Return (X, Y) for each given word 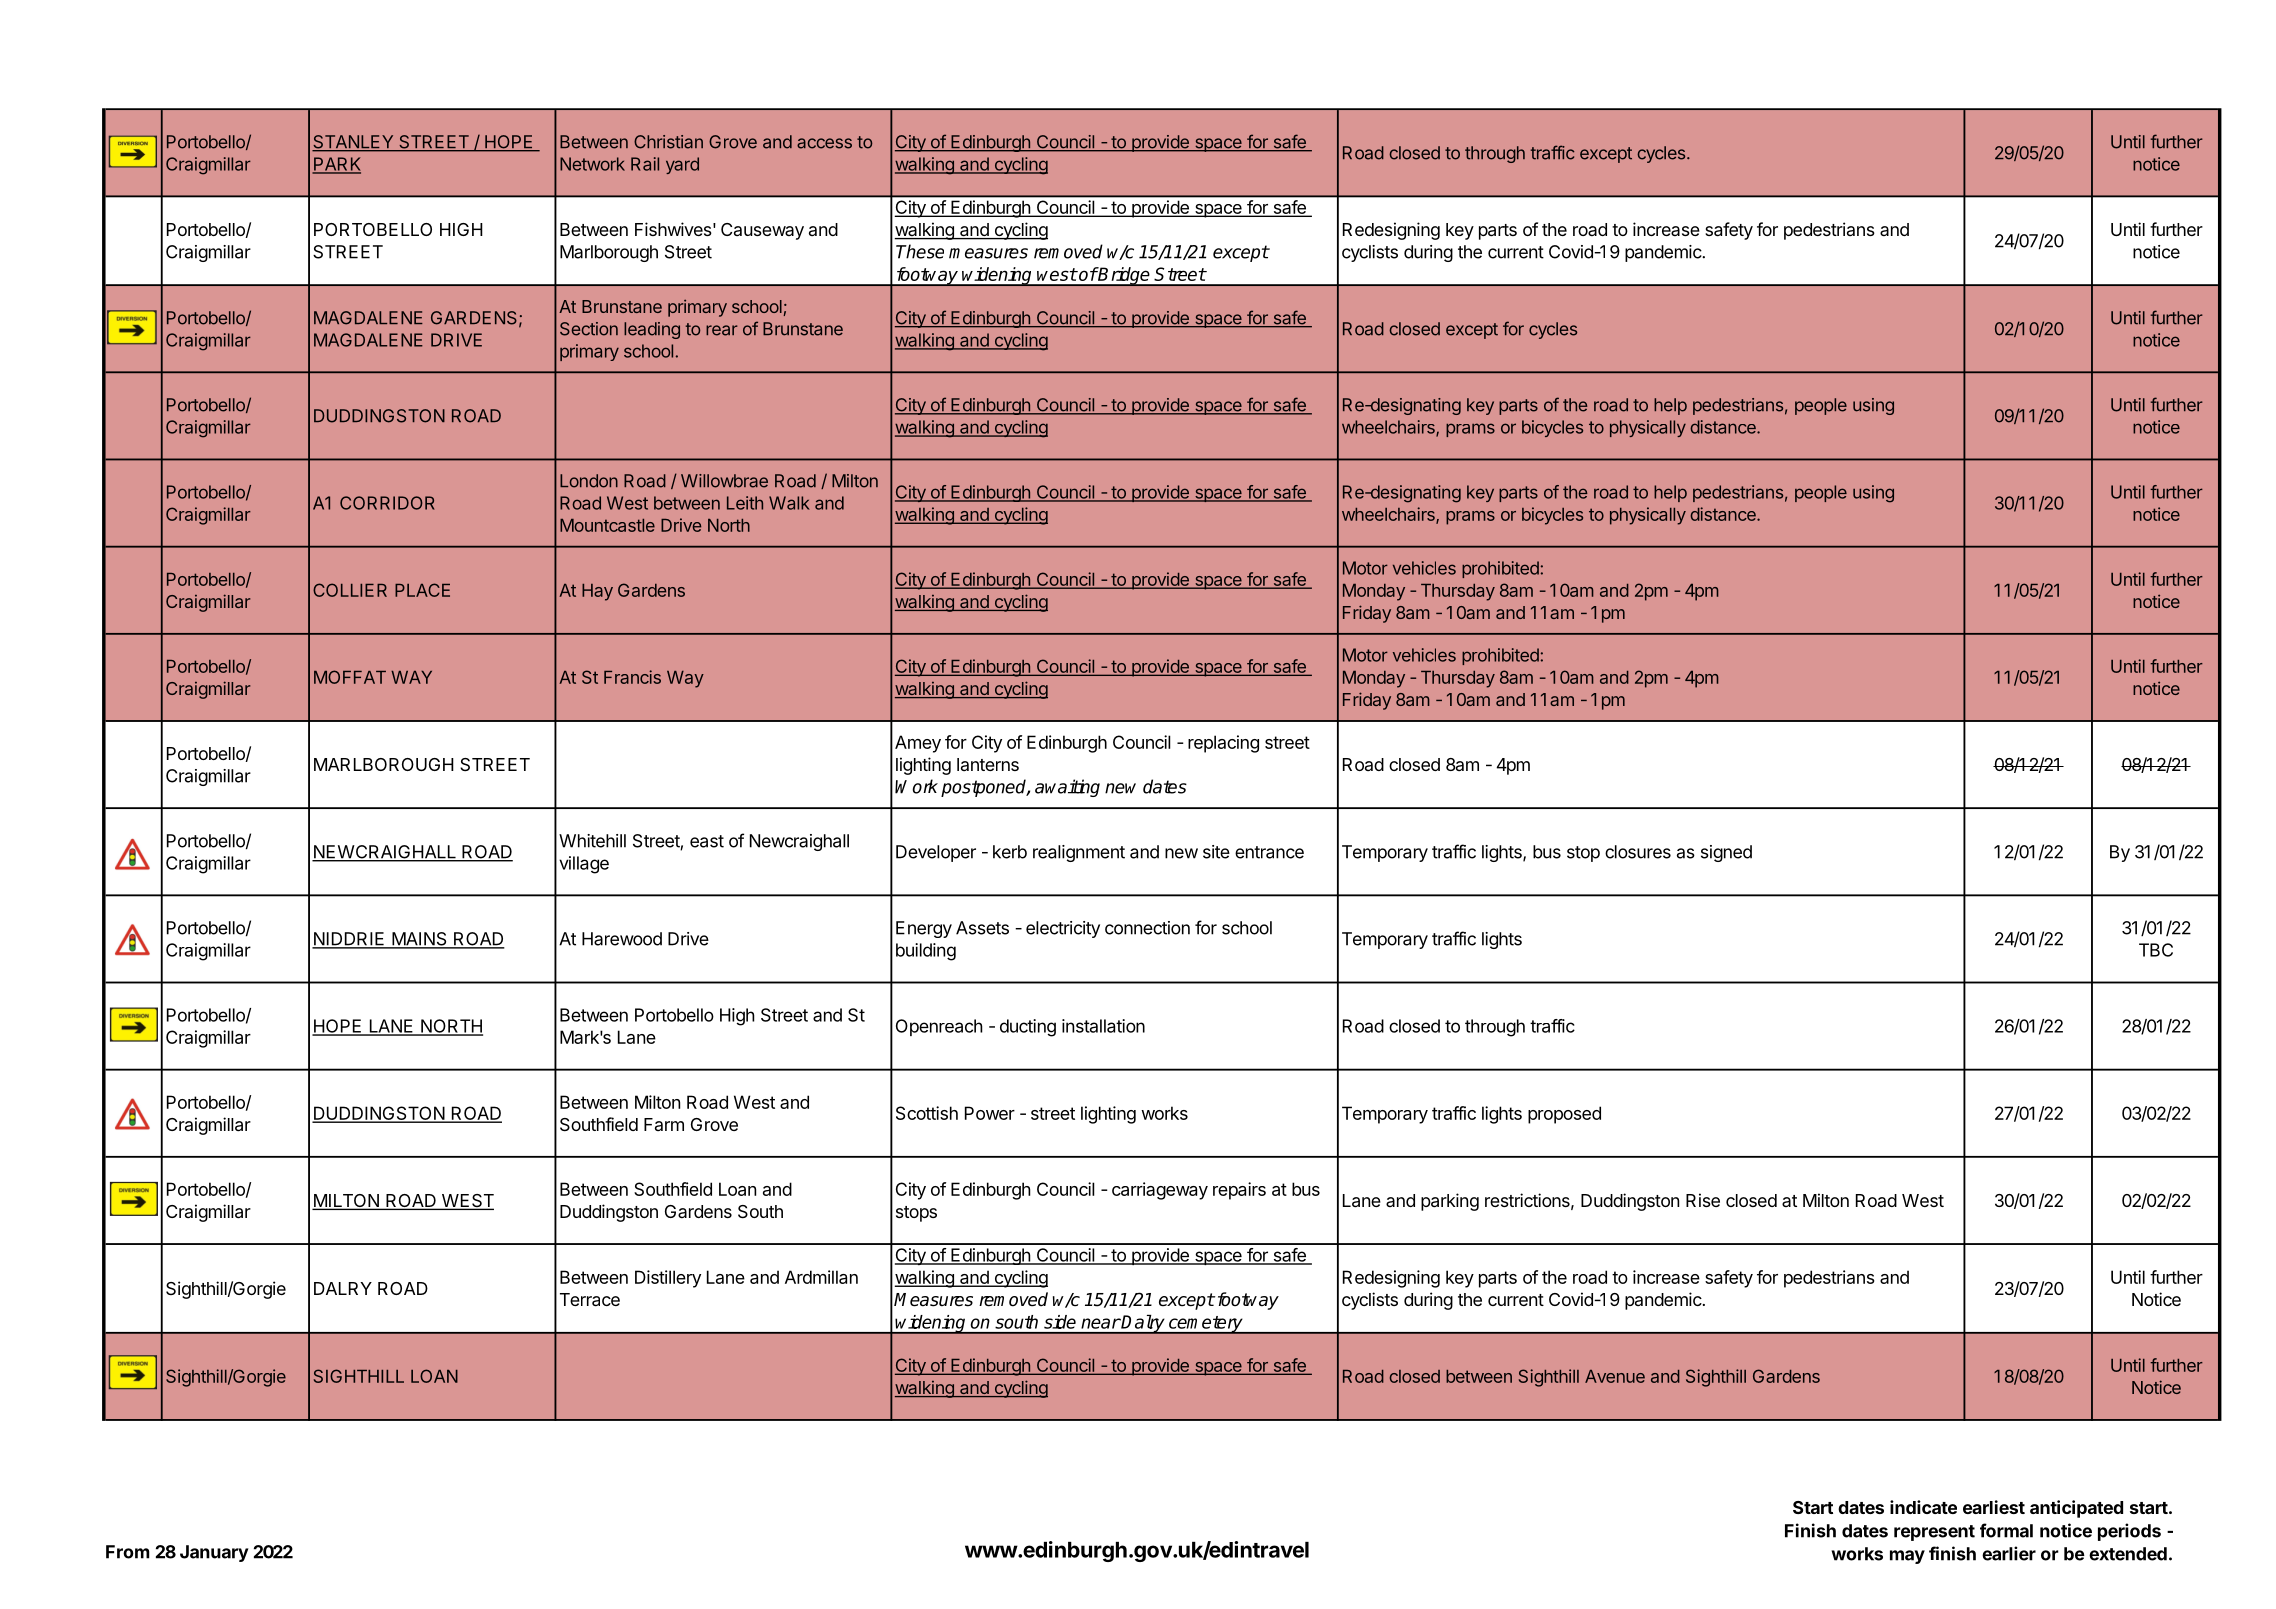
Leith (745, 503)
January (214, 1553)
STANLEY (354, 143)
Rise (1703, 1200)
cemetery (1206, 1325)
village (584, 865)
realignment (1079, 853)
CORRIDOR (387, 503)
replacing (1223, 744)
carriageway (1160, 1191)
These (920, 251)
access (824, 143)
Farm (664, 1124)
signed (1726, 853)
